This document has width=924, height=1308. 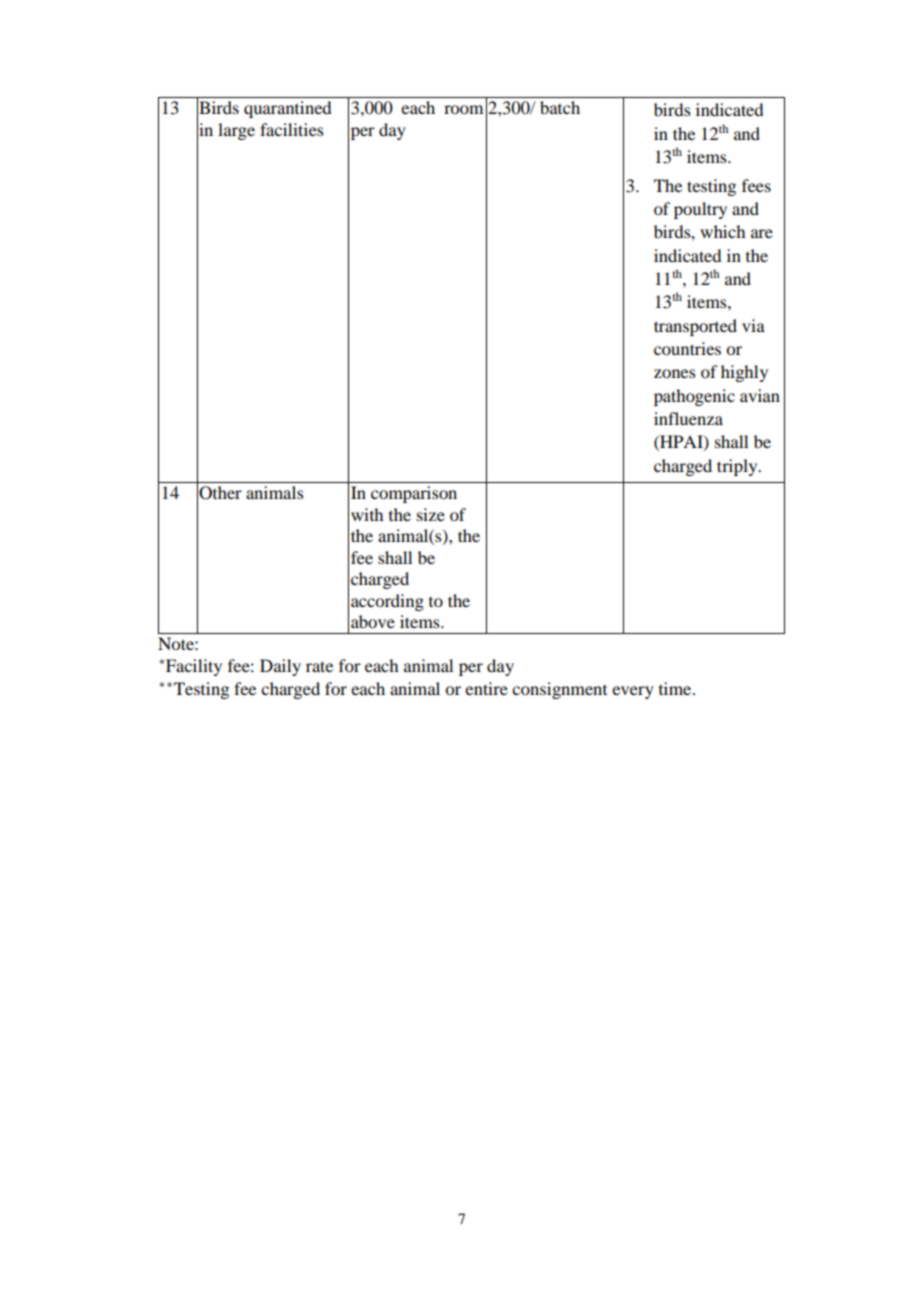 What do you see at coordinates (676, 688) in the document?
I see `time` at bounding box center [676, 688].
